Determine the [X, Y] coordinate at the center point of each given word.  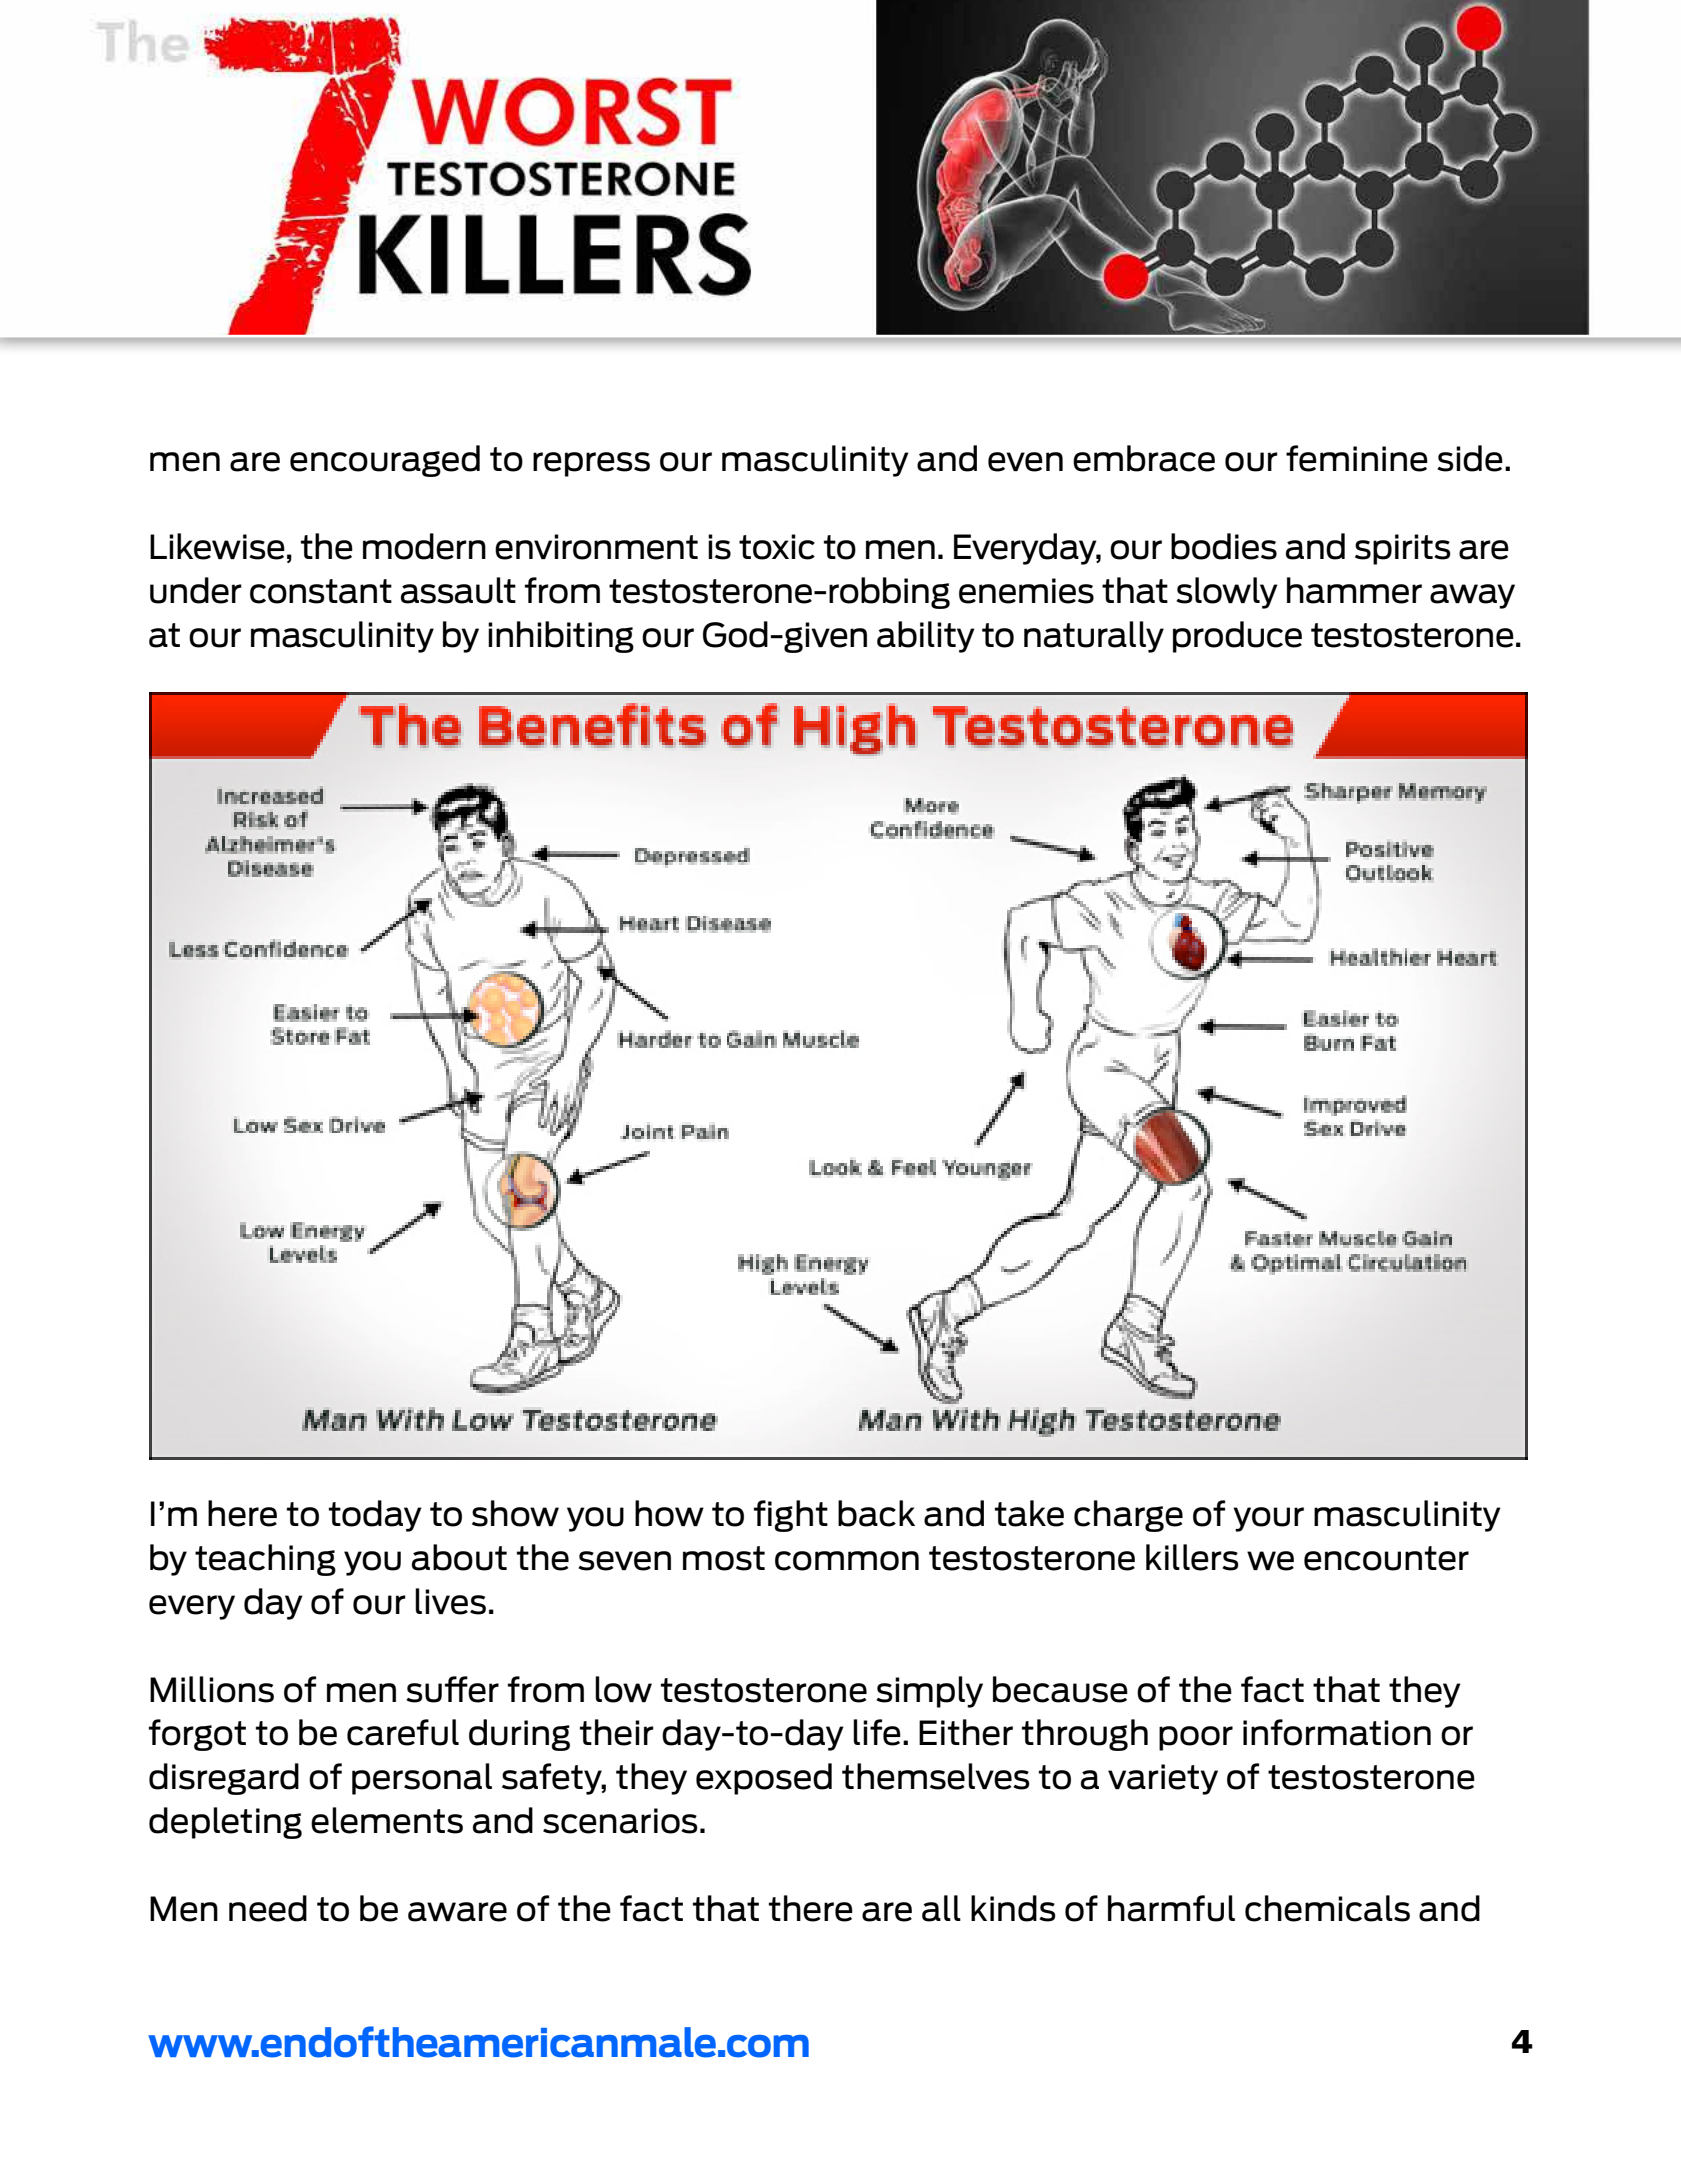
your [1268, 1519]
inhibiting [561, 637]
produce [1237, 637]
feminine [1357, 458]
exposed [764, 1779]
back [876, 1513]
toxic [777, 547]
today [375, 1516]
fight [791, 1516]
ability [926, 637]
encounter [1386, 1558]
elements [387, 1820]
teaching [265, 1560]
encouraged [385, 461]
